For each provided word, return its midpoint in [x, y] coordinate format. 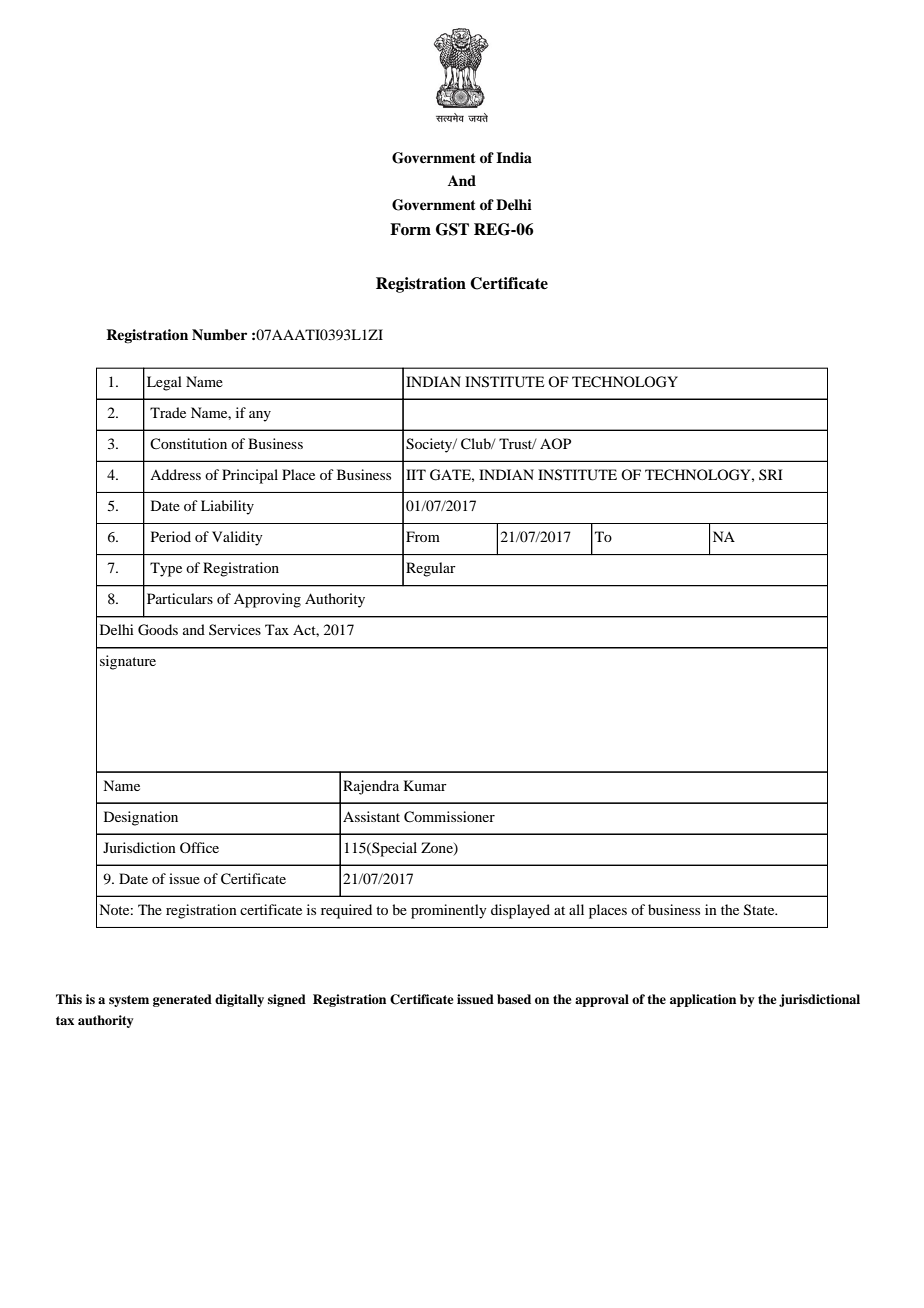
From [423, 536]
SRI [771, 474]
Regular [431, 569]
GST [452, 229]
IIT [416, 474]
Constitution [188, 443]
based [514, 999]
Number [219, 335]
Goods [158, 630]
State [760, 910]
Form [410, 229]
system [129, 1001]
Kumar [425, 785]
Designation [141, 818]
